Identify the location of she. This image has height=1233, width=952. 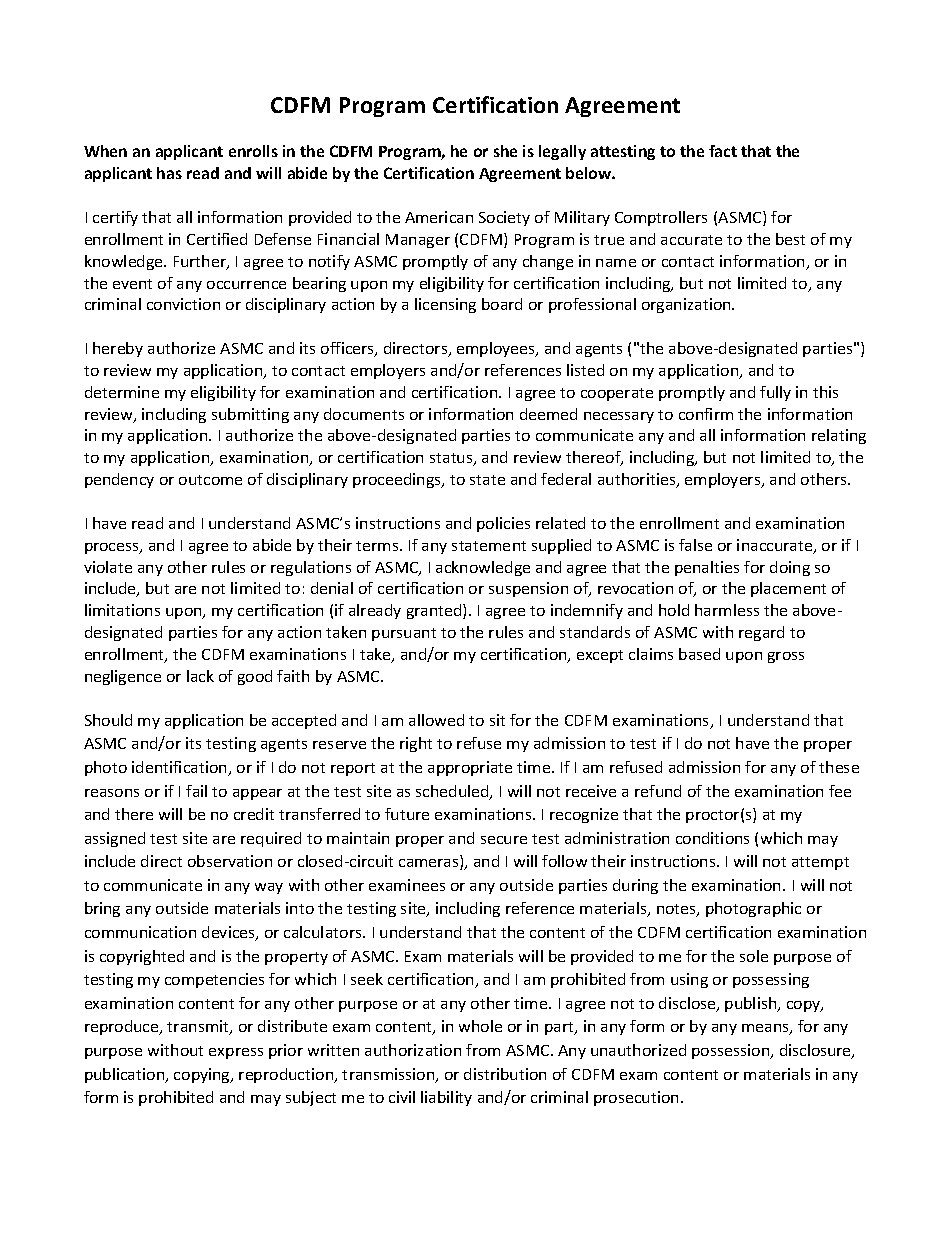
(505, 151).
